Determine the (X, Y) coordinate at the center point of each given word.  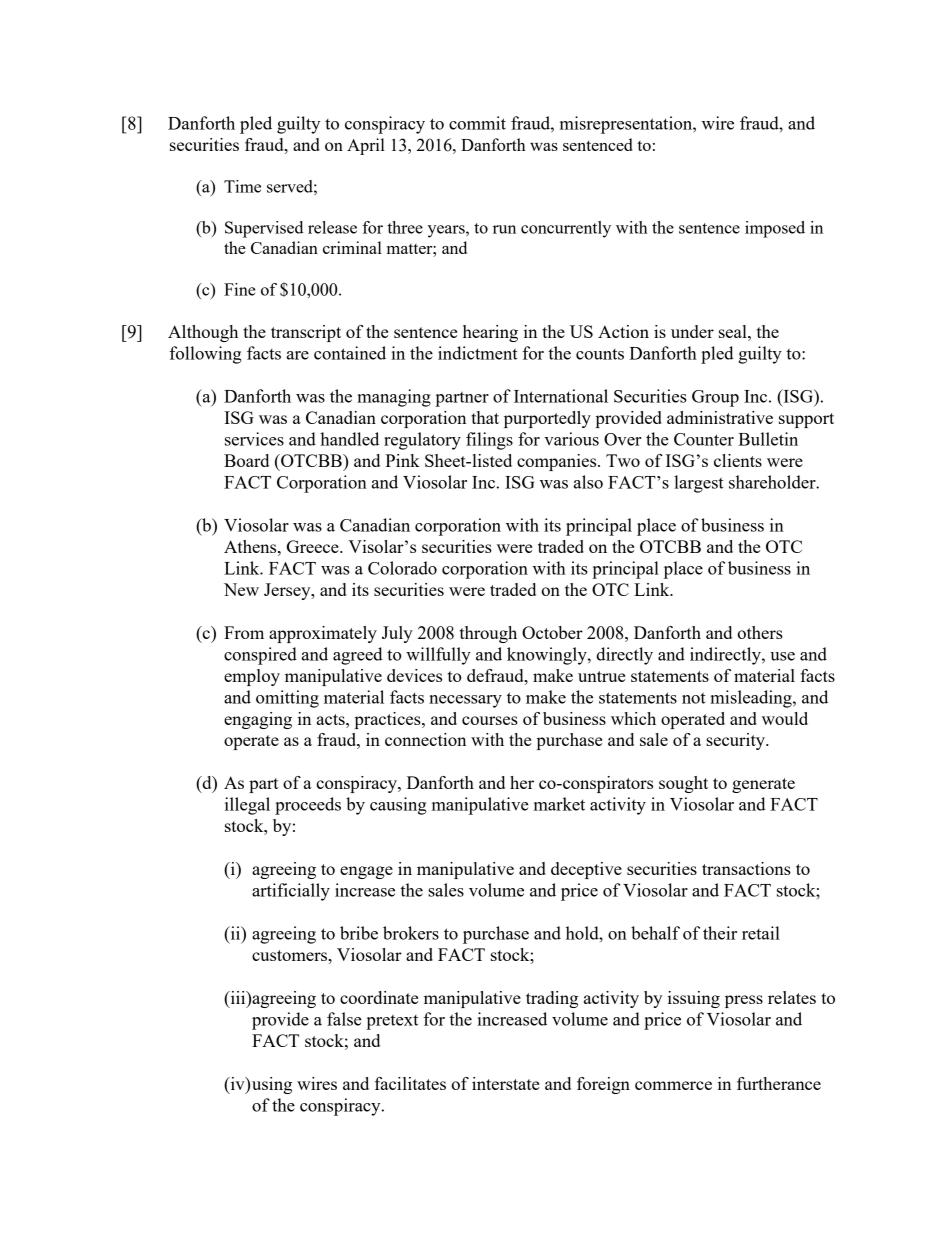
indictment (478, 353)
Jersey (288, 591)
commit (477, 123)
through (488, 634)
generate (763, 785)
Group (715, 398)
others (760, 632)
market (559, 804)
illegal (247, 806)
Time (242, 186)
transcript (306, 333)
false (344, 1019)
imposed (775, 229)
